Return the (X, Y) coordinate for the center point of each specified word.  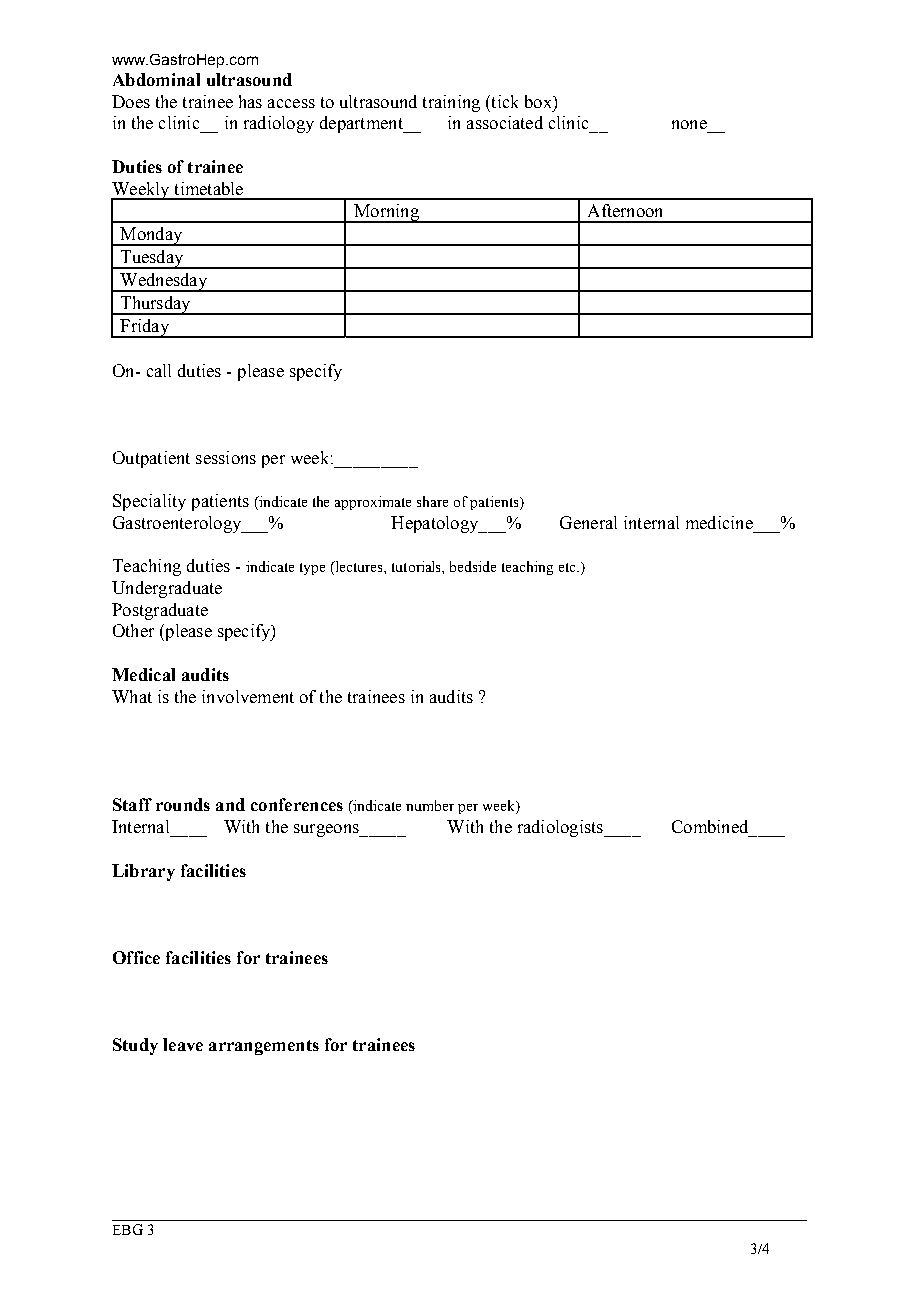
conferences (297, 804)
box (539, 101)
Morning (386, 213)
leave (183, 1044)
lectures (359, 568)
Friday (144, 328)
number (430, 805)
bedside (473, 566)
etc (568, 567)
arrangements (264, 1047)
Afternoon (625, 210)
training (451, 103)
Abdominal (156, 79)
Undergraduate (167, 589)
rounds (183, 804)
